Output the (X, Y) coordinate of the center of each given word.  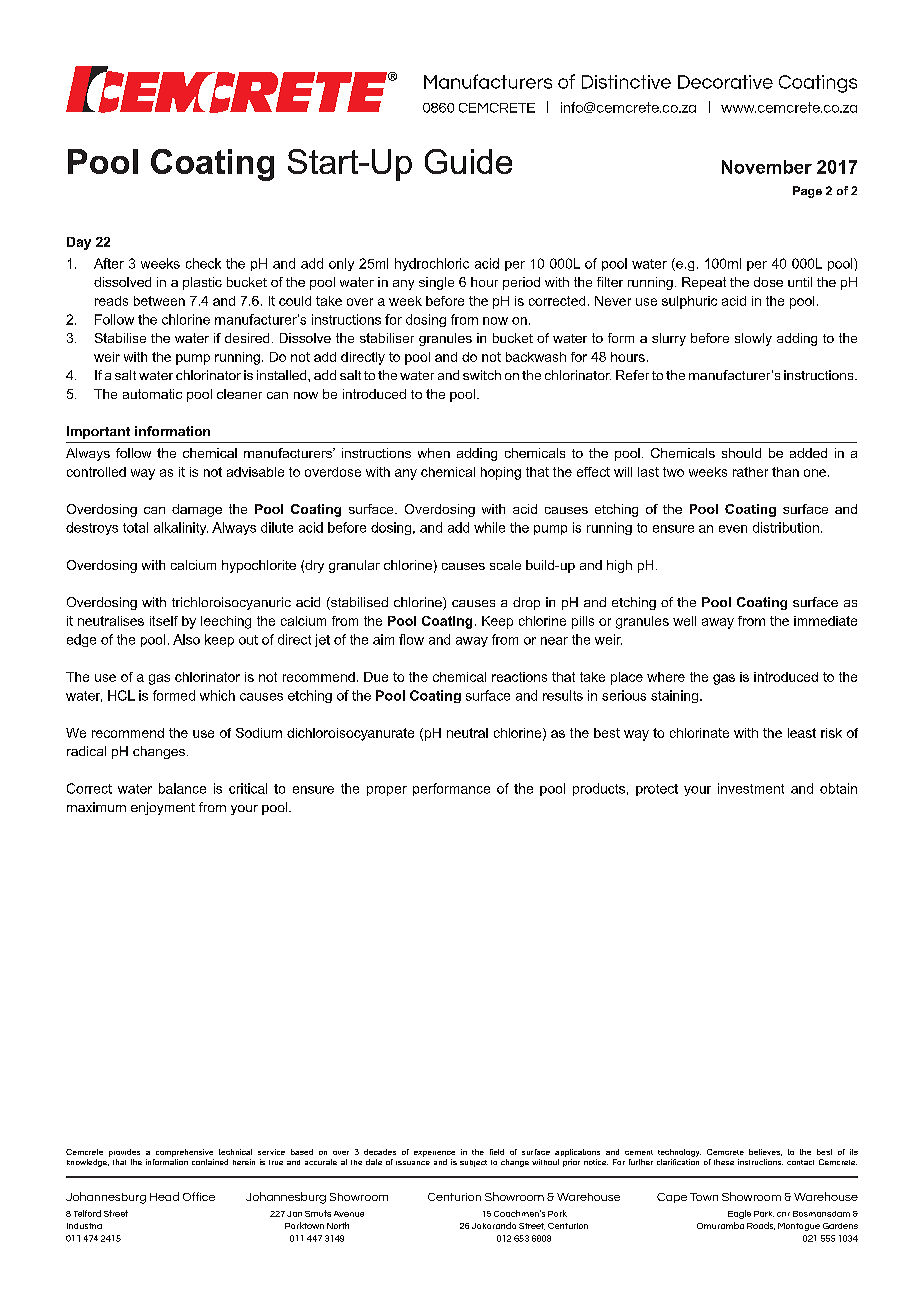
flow (411, 639)
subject (473, 1163)
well (684, 621)
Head (164, 1196)
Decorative (725, 82)
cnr (783, 1214)
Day (79, 243)
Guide (468, 161)
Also (186, 639)
